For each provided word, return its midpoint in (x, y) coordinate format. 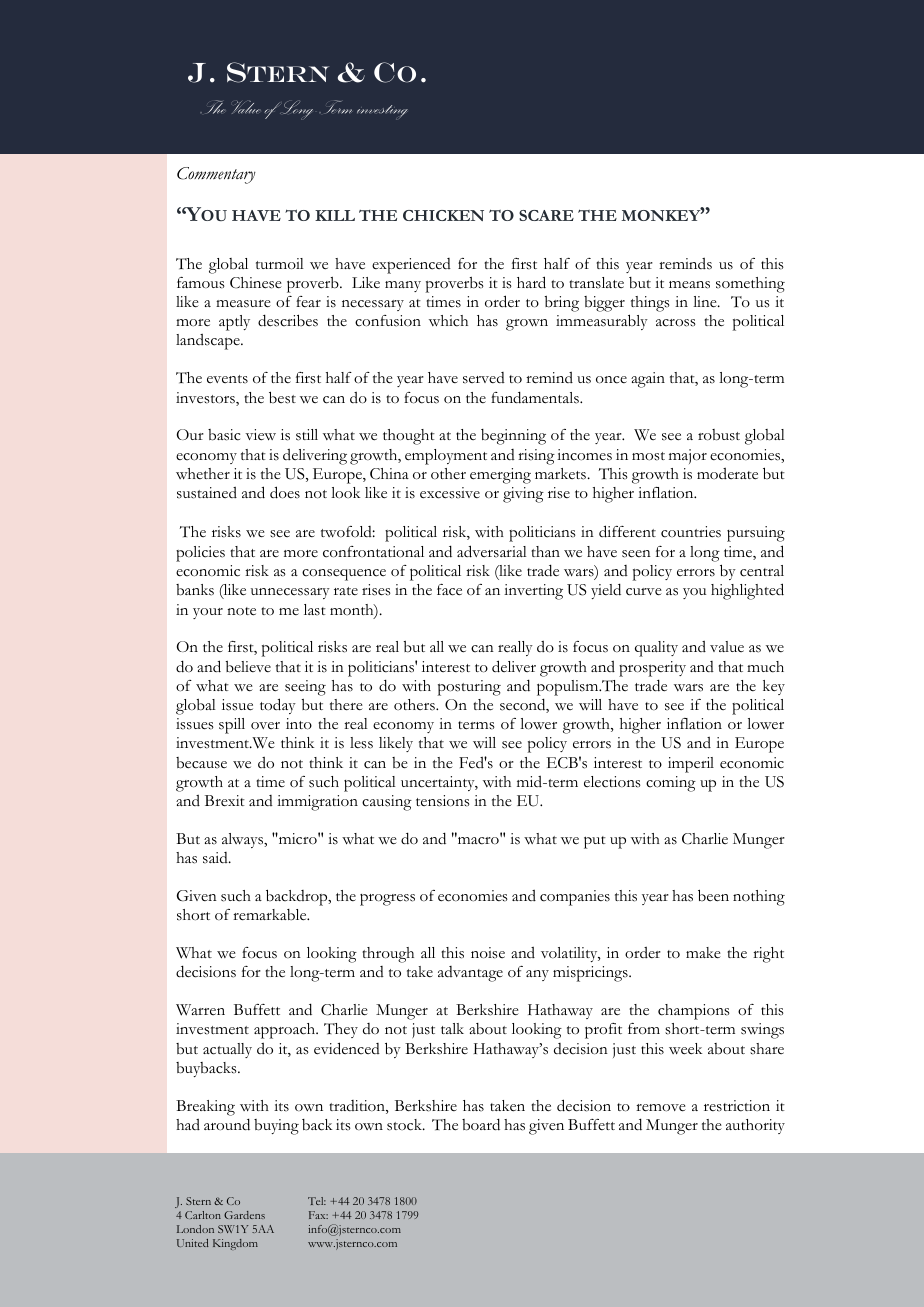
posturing (469, 688)
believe (248, 667)
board (481, 1124)
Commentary (216, 175)
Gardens (244, 1215)
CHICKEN (443, 215)
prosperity (652, 669)
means (689, 285)
